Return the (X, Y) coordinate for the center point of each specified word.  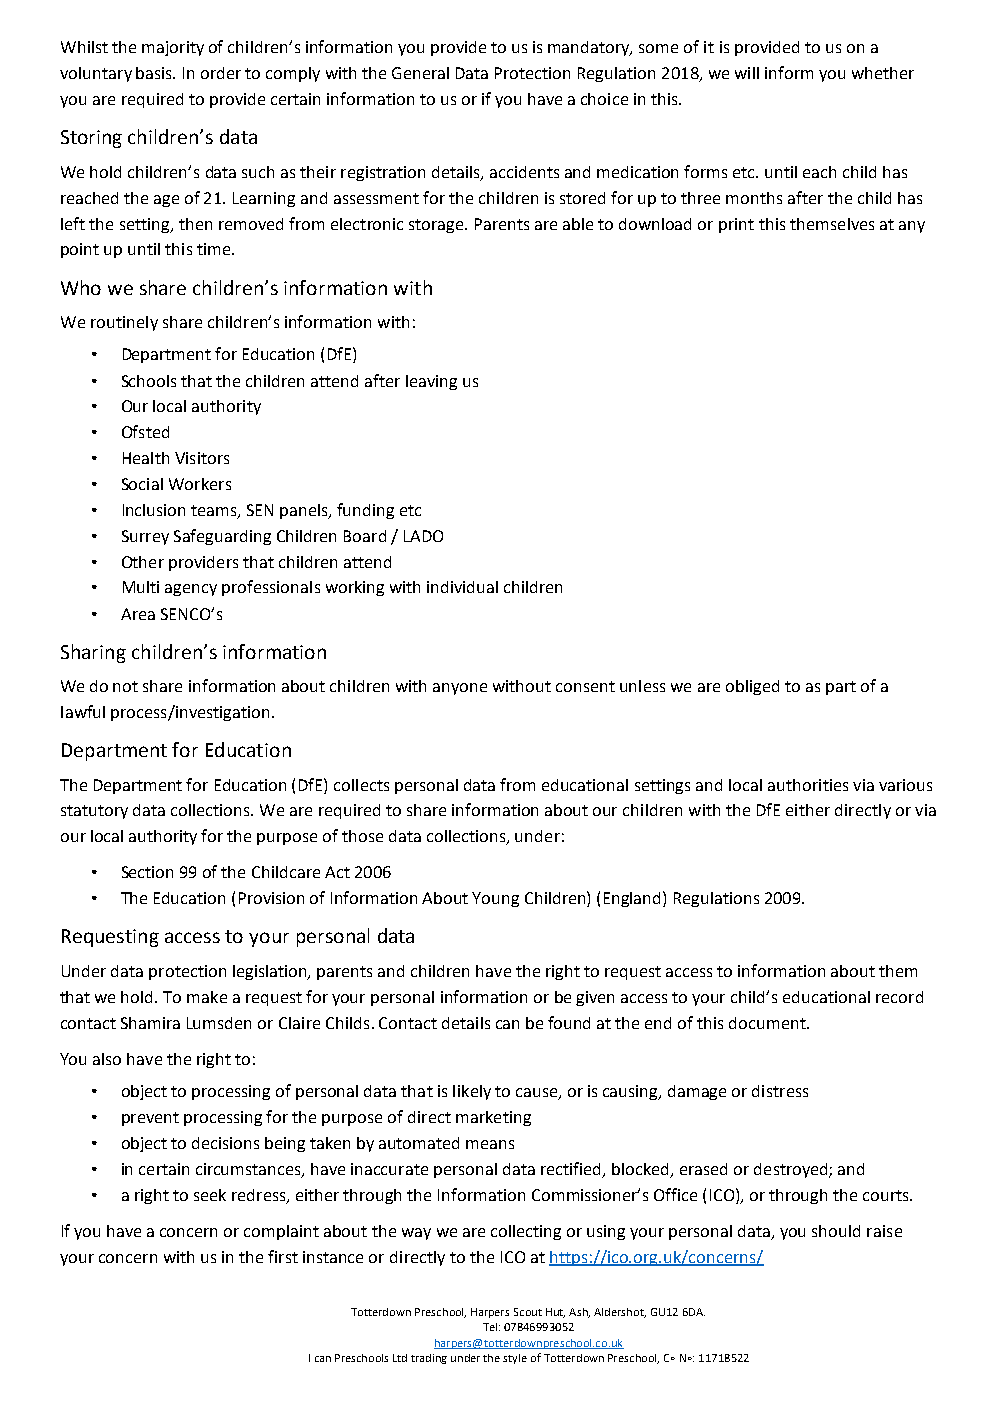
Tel (490, 1327)
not (125, 686)
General (420, 73)
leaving (431, 382)
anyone (460, 689)
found (569, 1022)
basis (155, 73)
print (736, 225)
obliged (752, 687)
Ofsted (145, 431)
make (207, 997)
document (768, 1023)
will (747, 73)
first (283, 1256)
